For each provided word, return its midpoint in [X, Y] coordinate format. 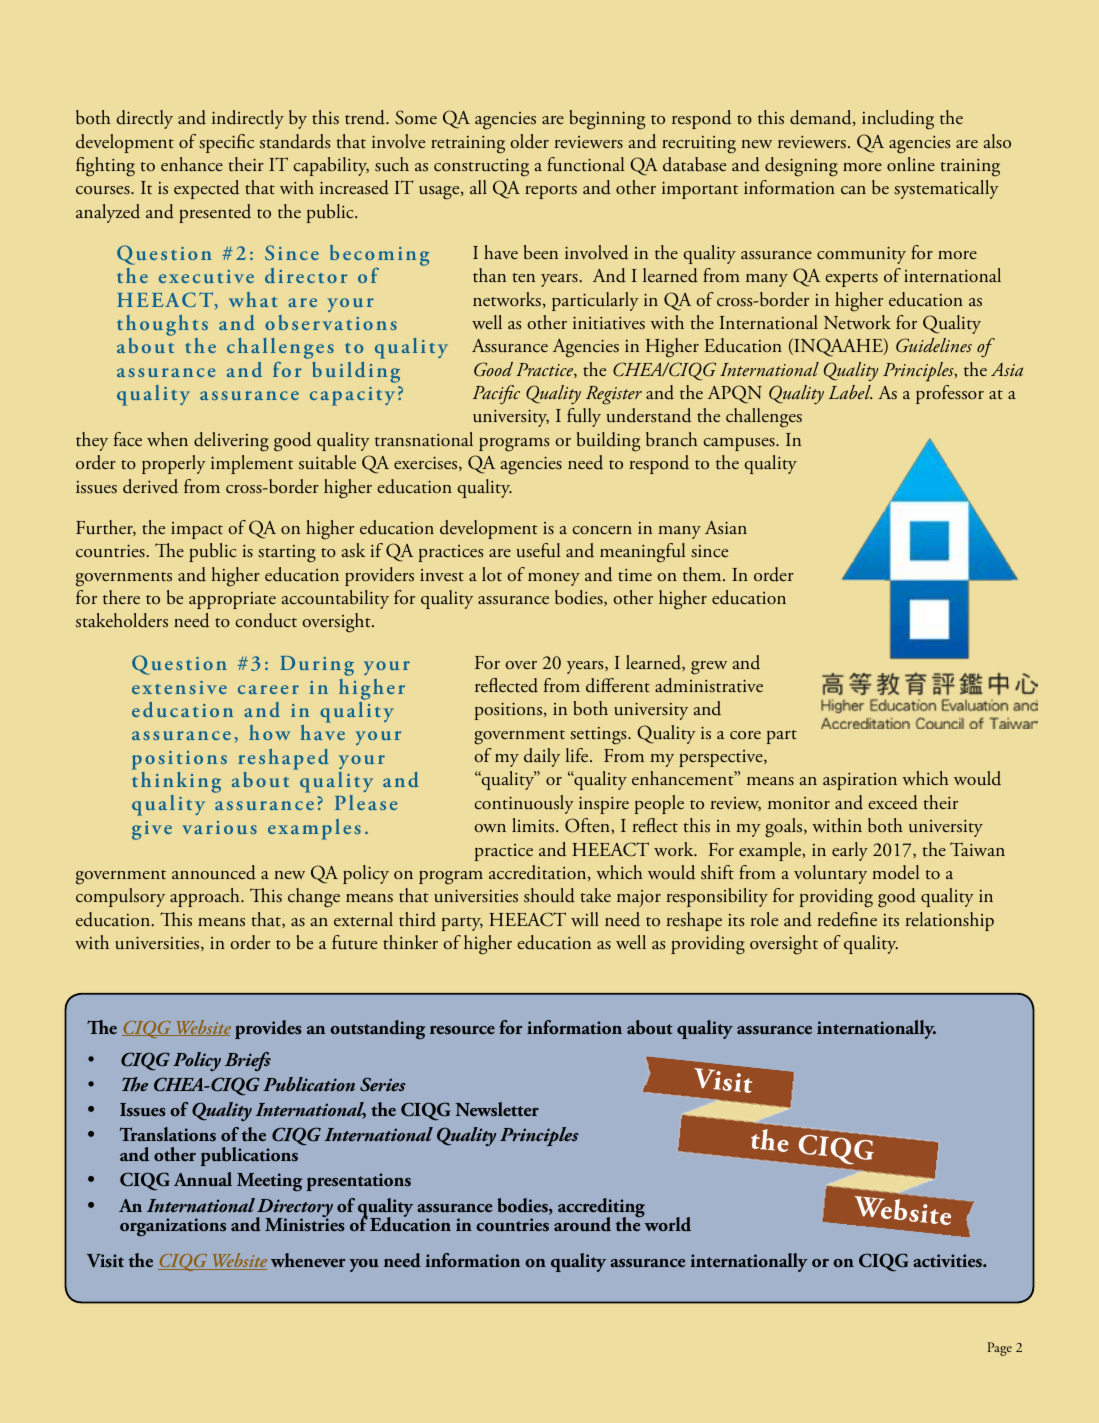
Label [850, 392]
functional [585, 164]
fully [584, 417]
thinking [176, 784]
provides [268, 1029]
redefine [847, 919]
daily [542, 757]
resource [462, 1030]
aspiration [860, 781]
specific [226, 143]
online [911, 164]
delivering [231, 442]
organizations [173, 1227]
